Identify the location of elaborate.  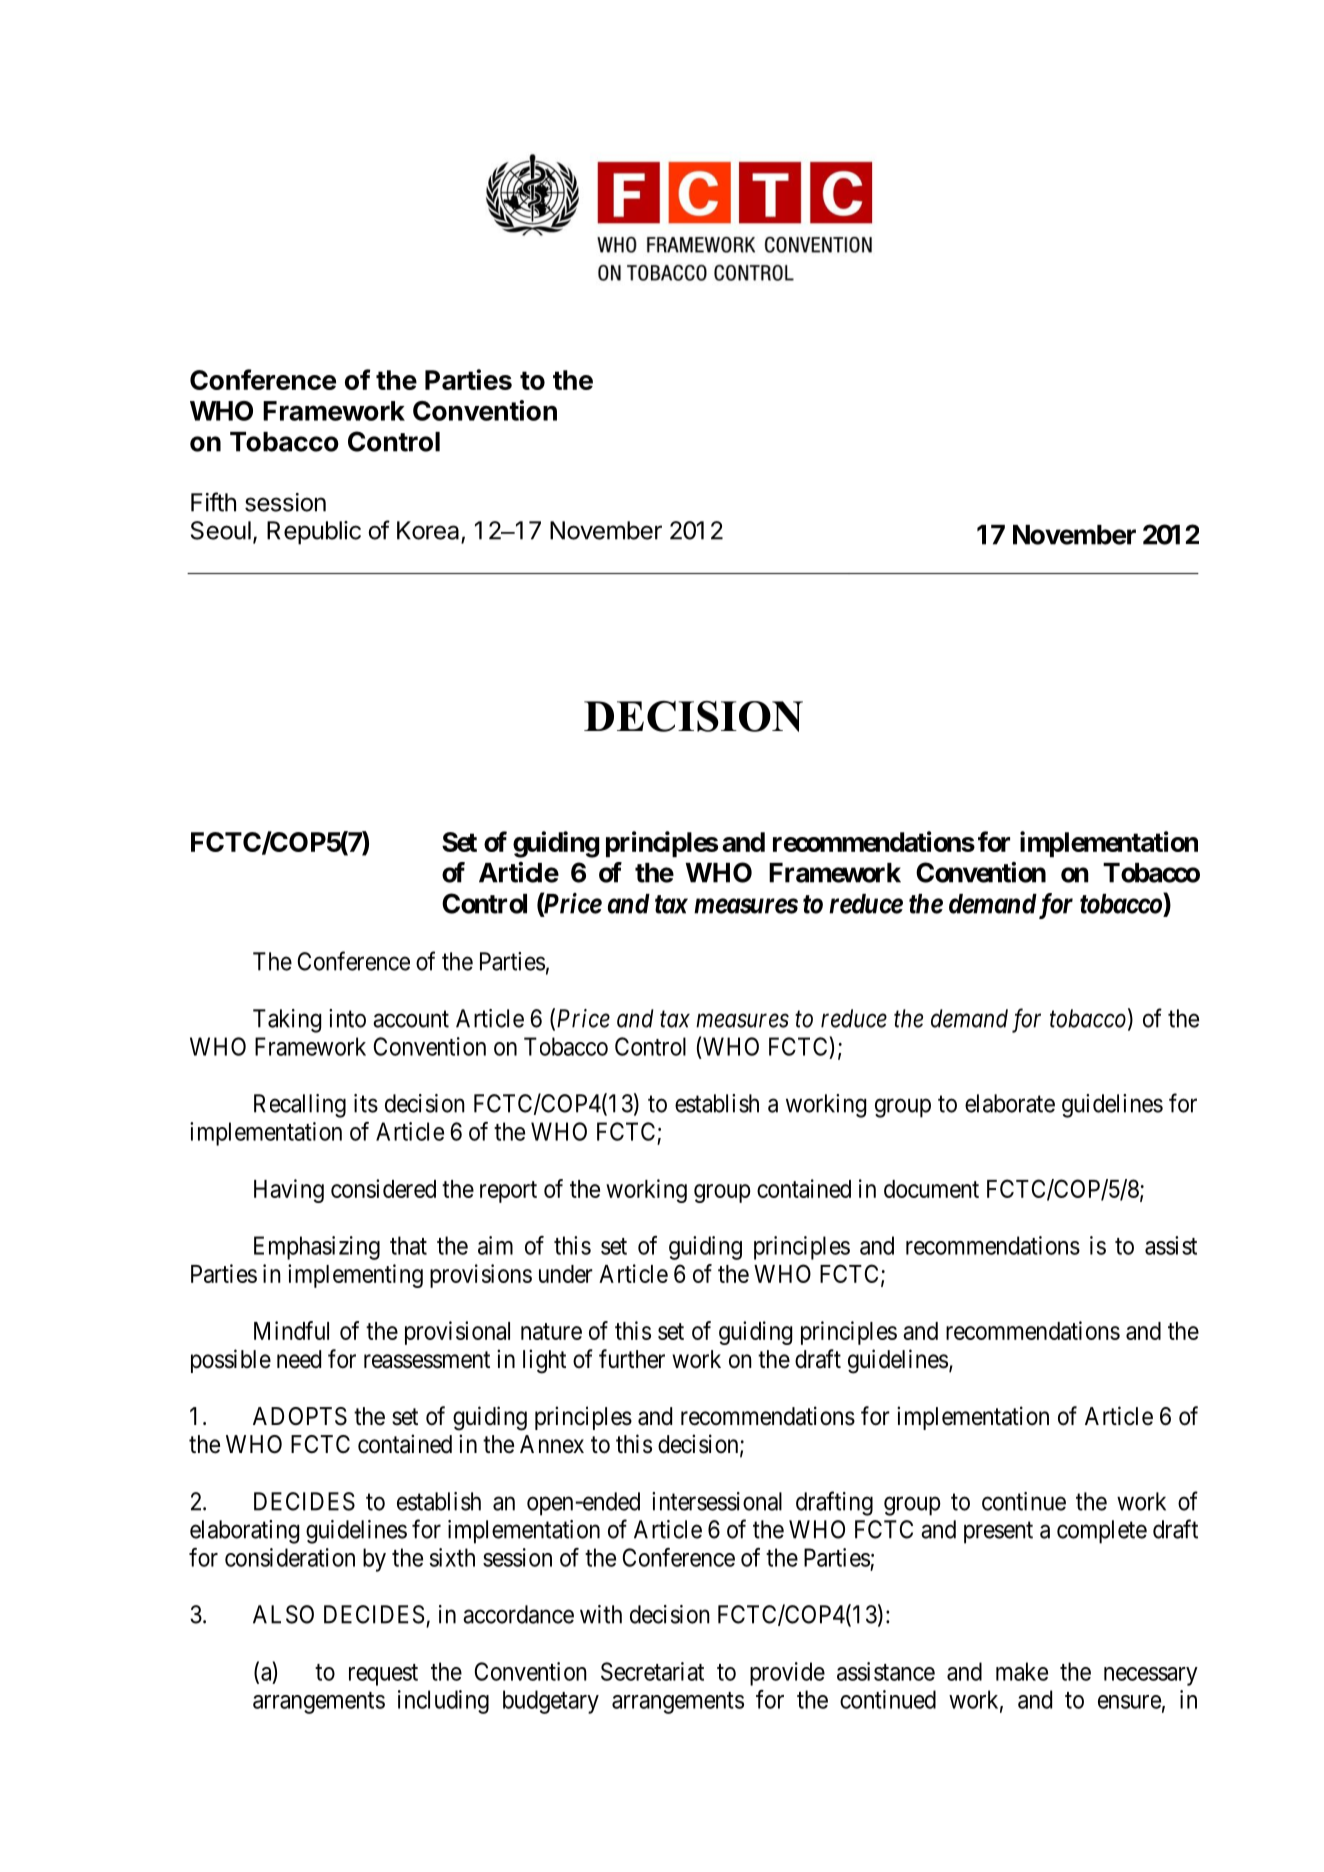
(1010, 1103).
